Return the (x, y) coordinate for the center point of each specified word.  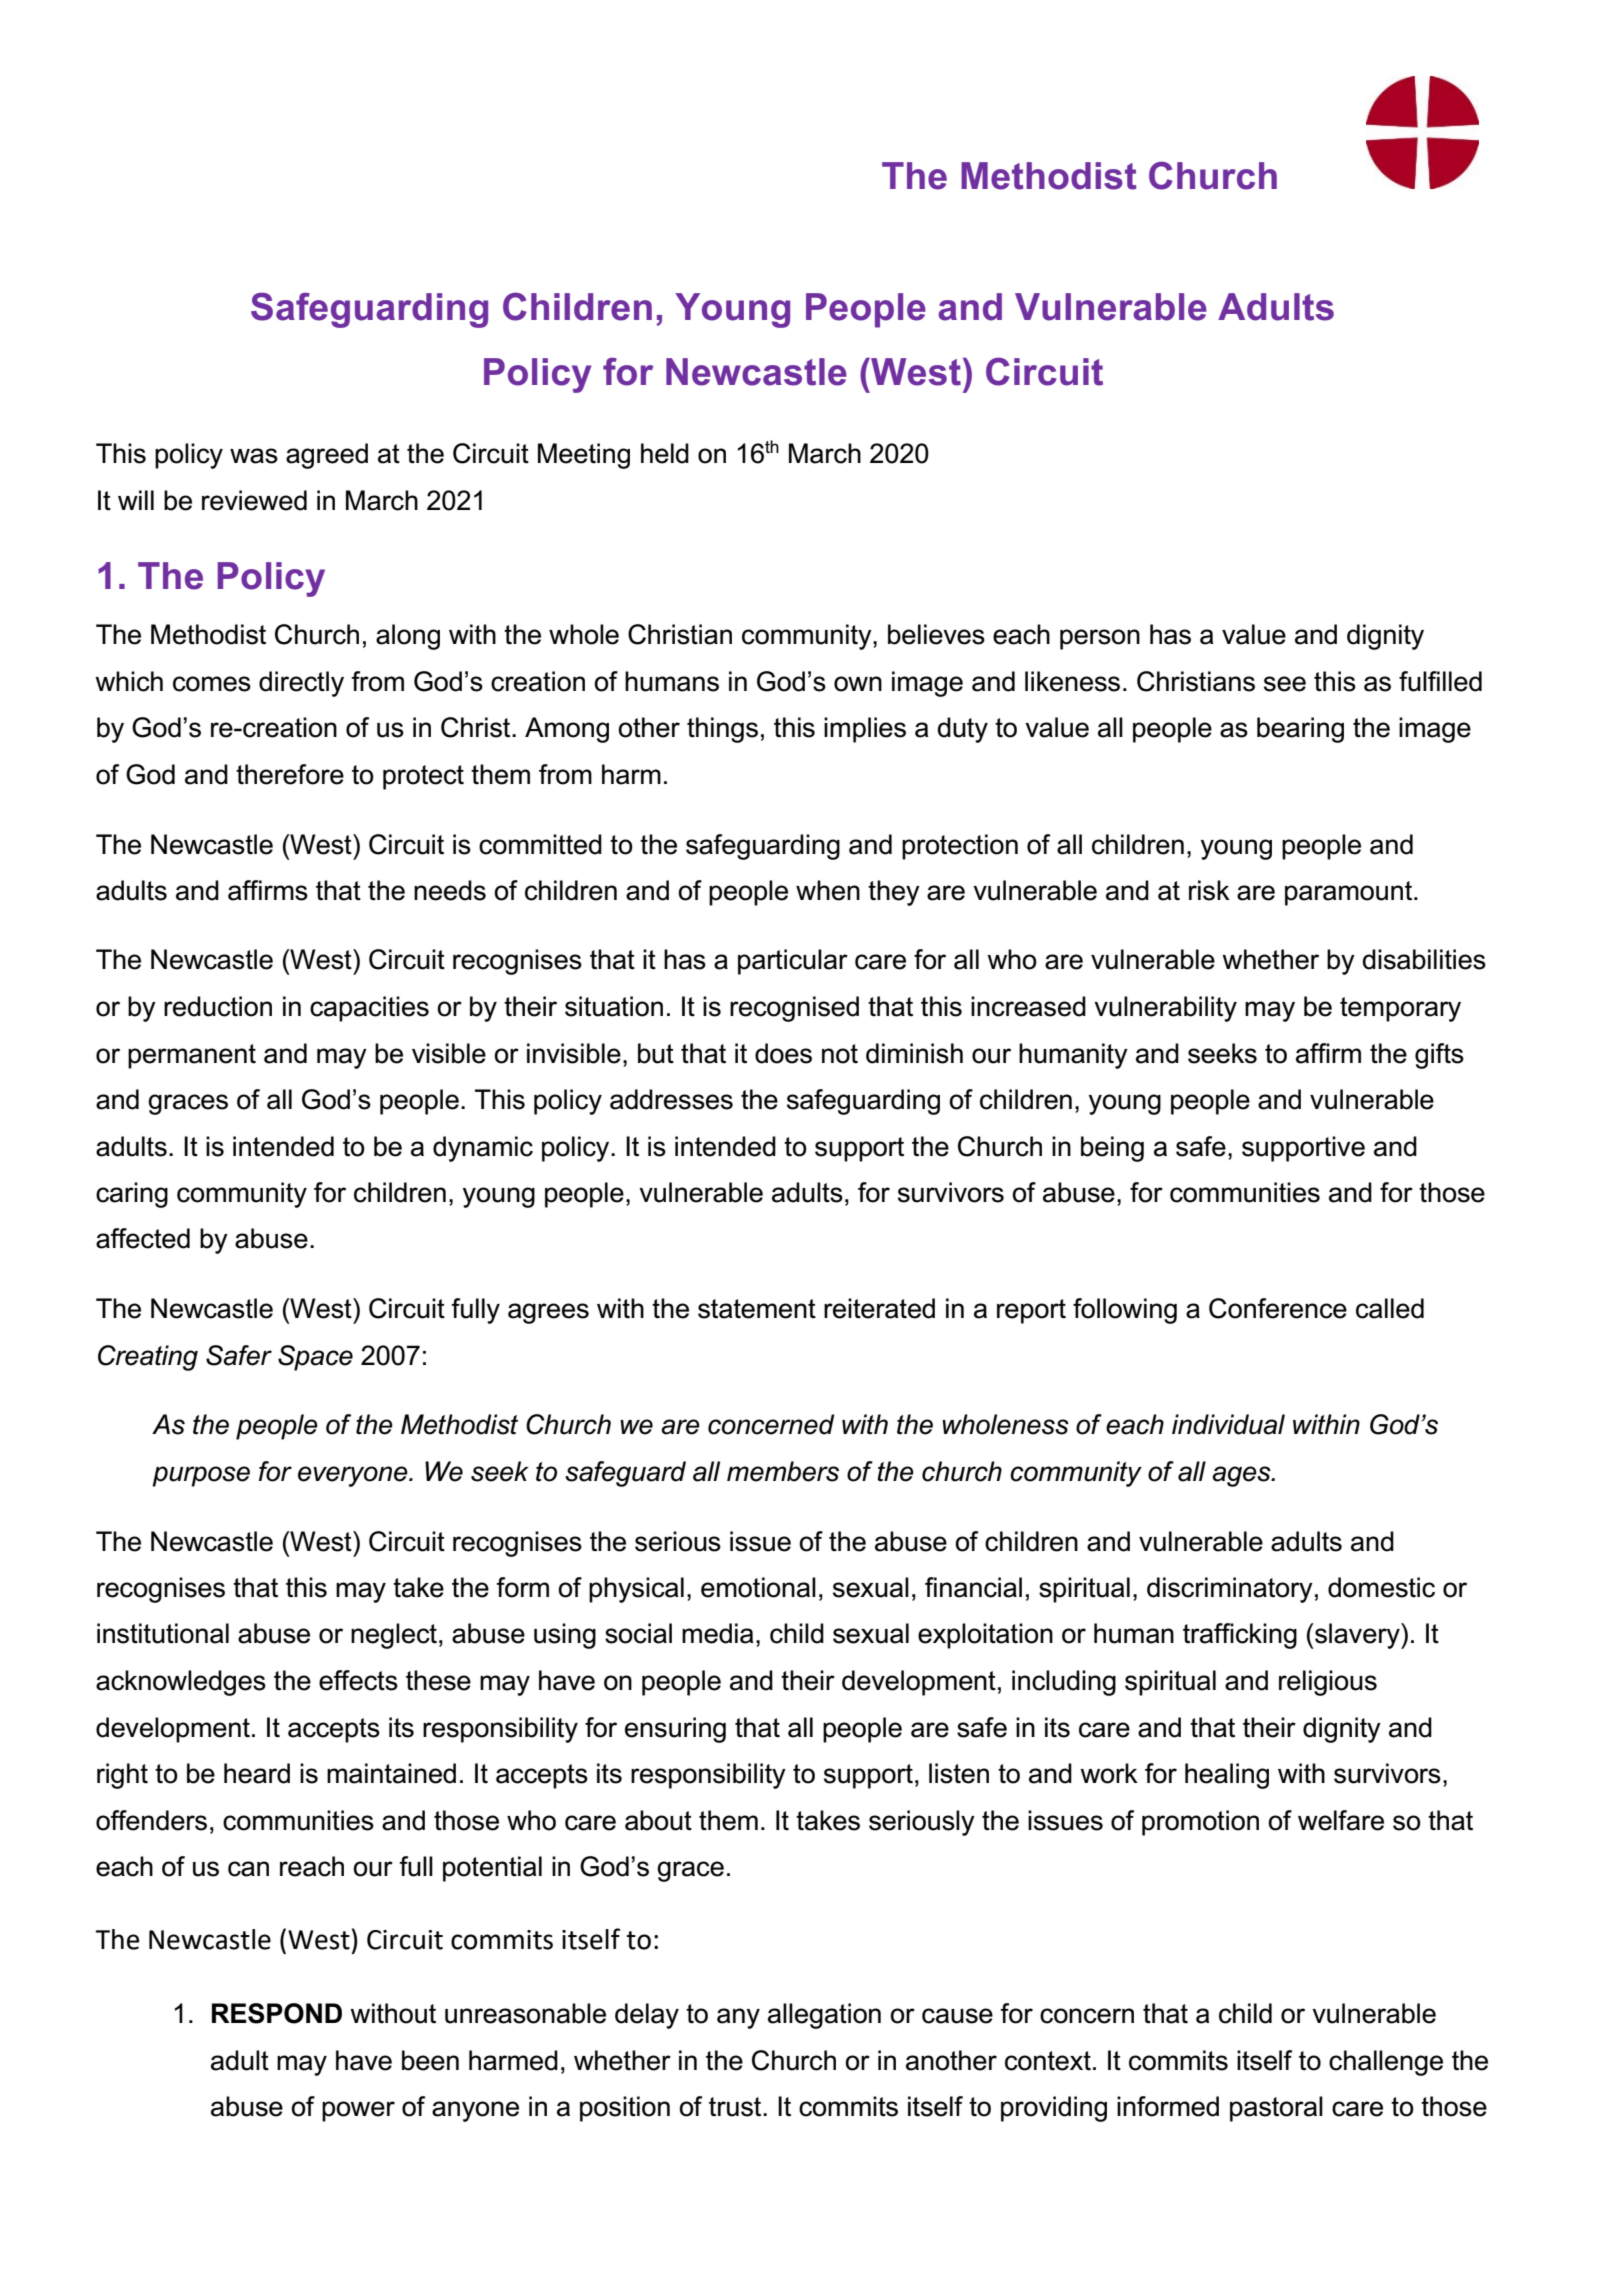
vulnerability (1165, 1009)
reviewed (254, 500)
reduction (218, 1006)
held (665, 453)
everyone (354, 1476)
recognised (794, 1009)
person (1100, 639)
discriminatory (1230, 1590)
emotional (758, 1587)
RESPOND (277, 2013)
